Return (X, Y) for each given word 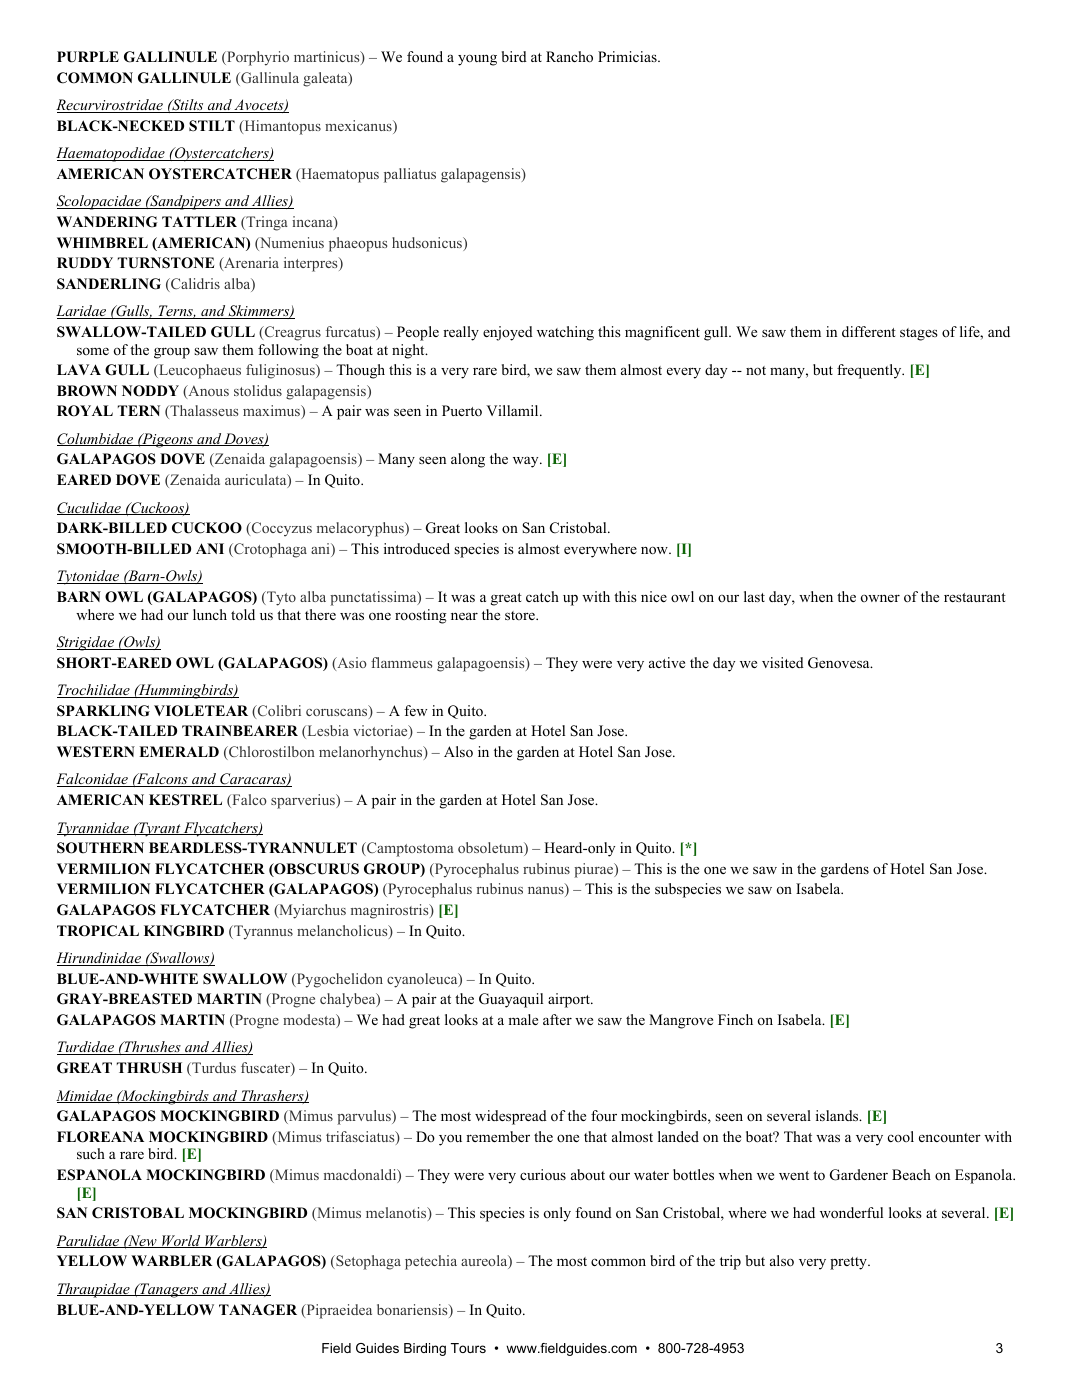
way (527, 462)
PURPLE (88, 57)
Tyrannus (262, 932)
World (181, 1241)
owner (880, 598)
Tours (468, 1348)
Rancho (569, 56)
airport (570, 1000)
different (869, 331)
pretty (849, 1263)
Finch (735, 1019)
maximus (272, 412)
